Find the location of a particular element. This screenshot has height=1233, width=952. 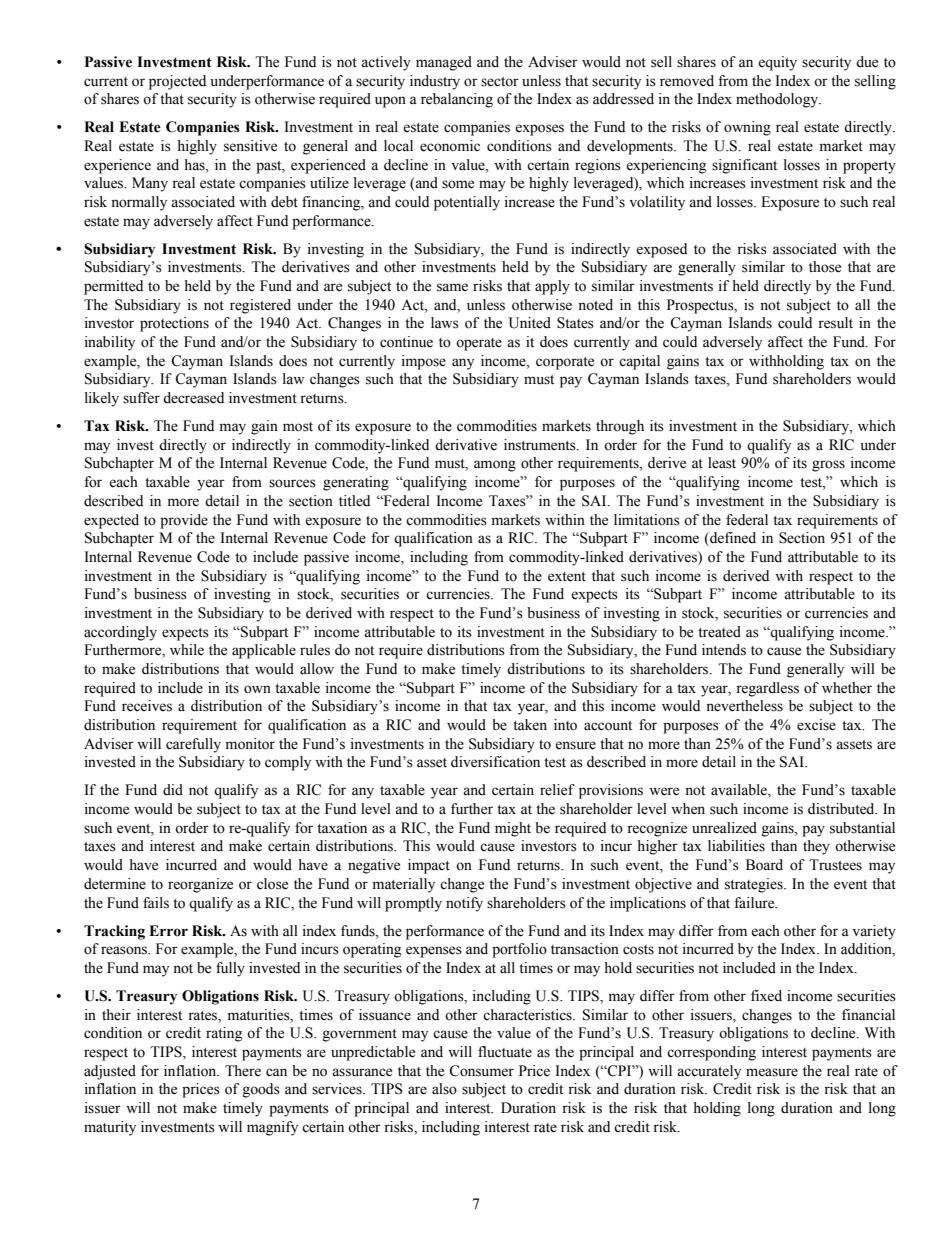

protections is located at coordinates (174, 324).
